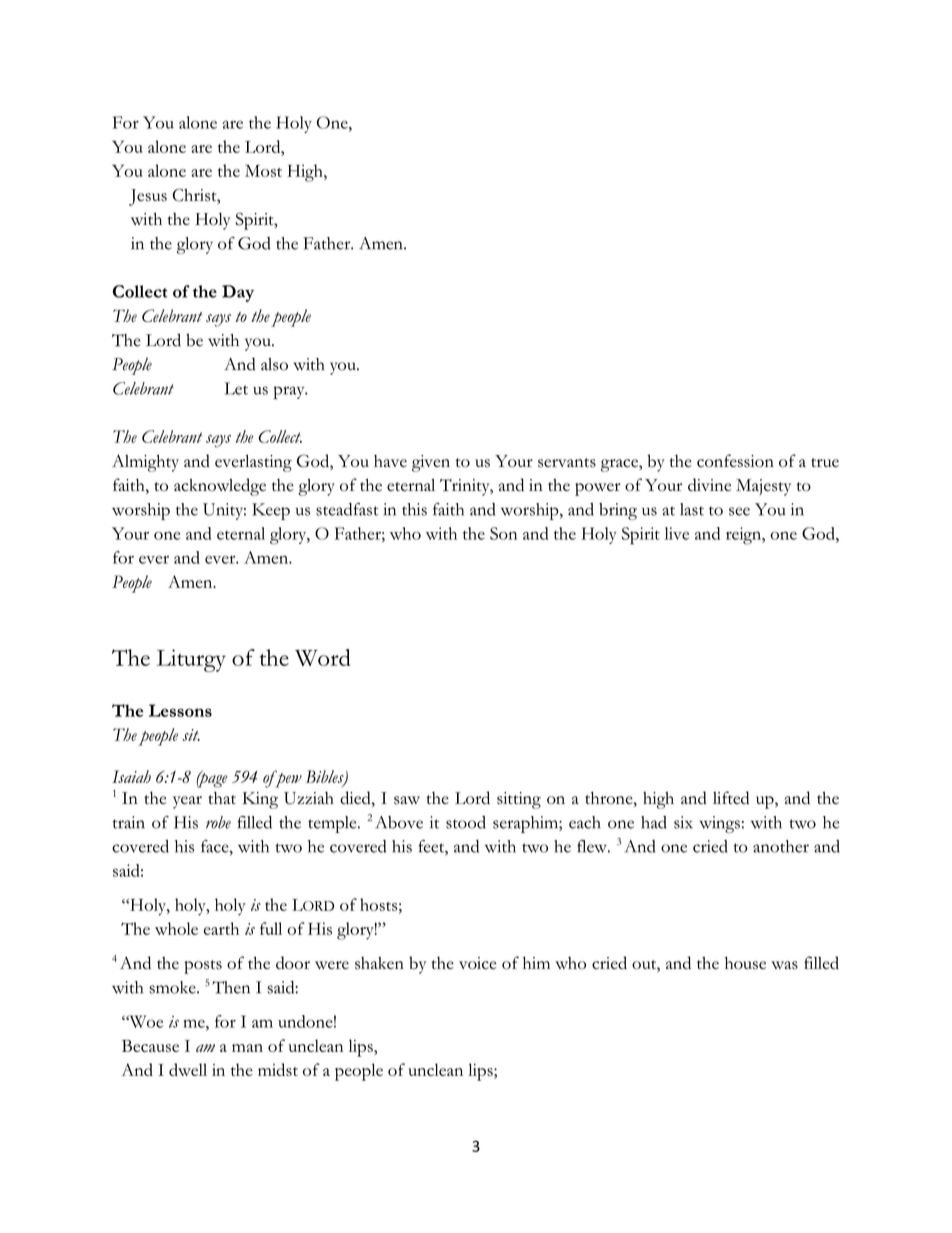  Describe the element at coordinates (236, 388) in the image. I see `Let` at that location.
